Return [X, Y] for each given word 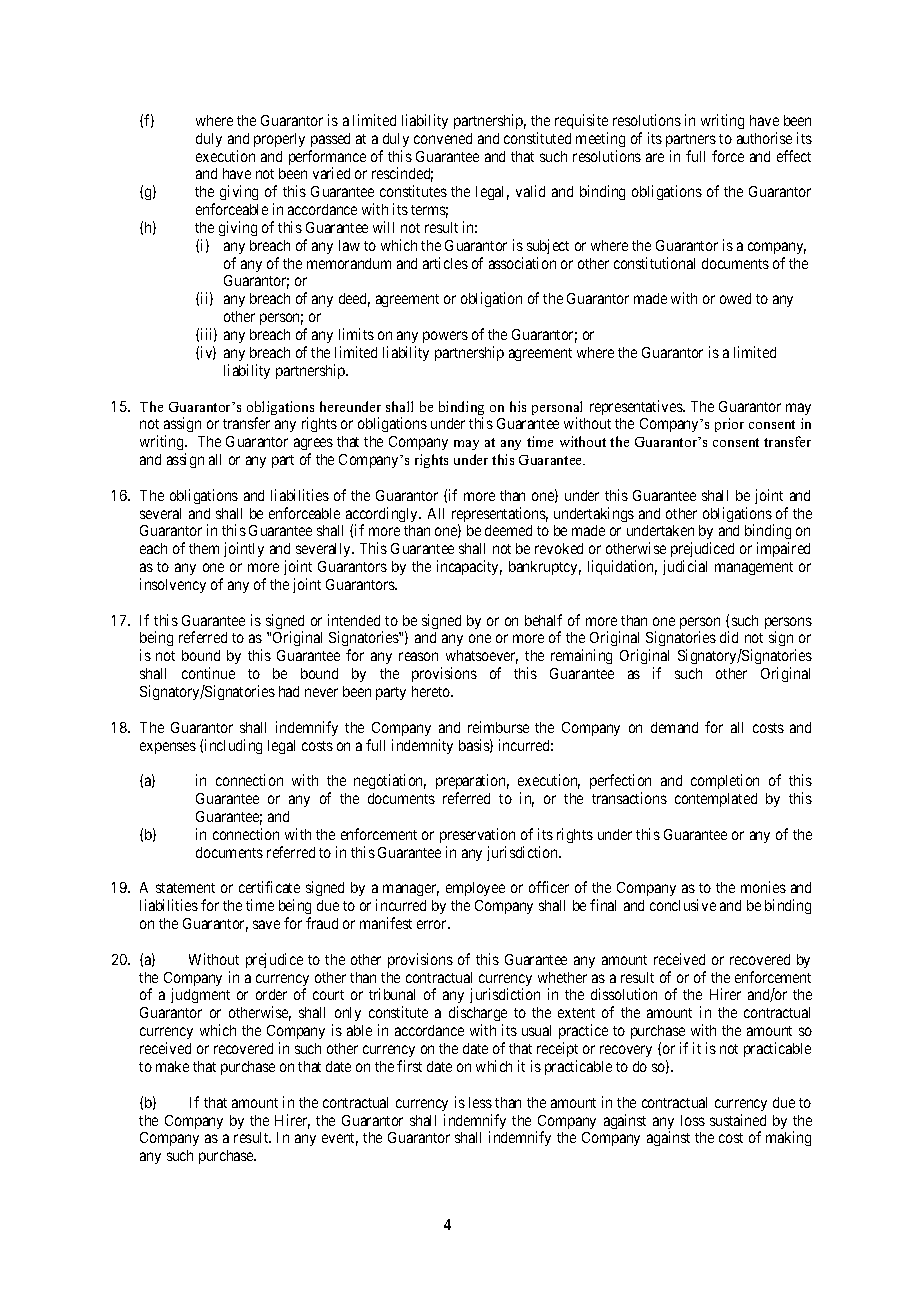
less [480, 1102]
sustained [738, 1120]
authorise [764, 138]
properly [279, 140]
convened [443, 138]
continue [208, 673]
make [172, 1066]
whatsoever [482, 657]
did [729, 637]
